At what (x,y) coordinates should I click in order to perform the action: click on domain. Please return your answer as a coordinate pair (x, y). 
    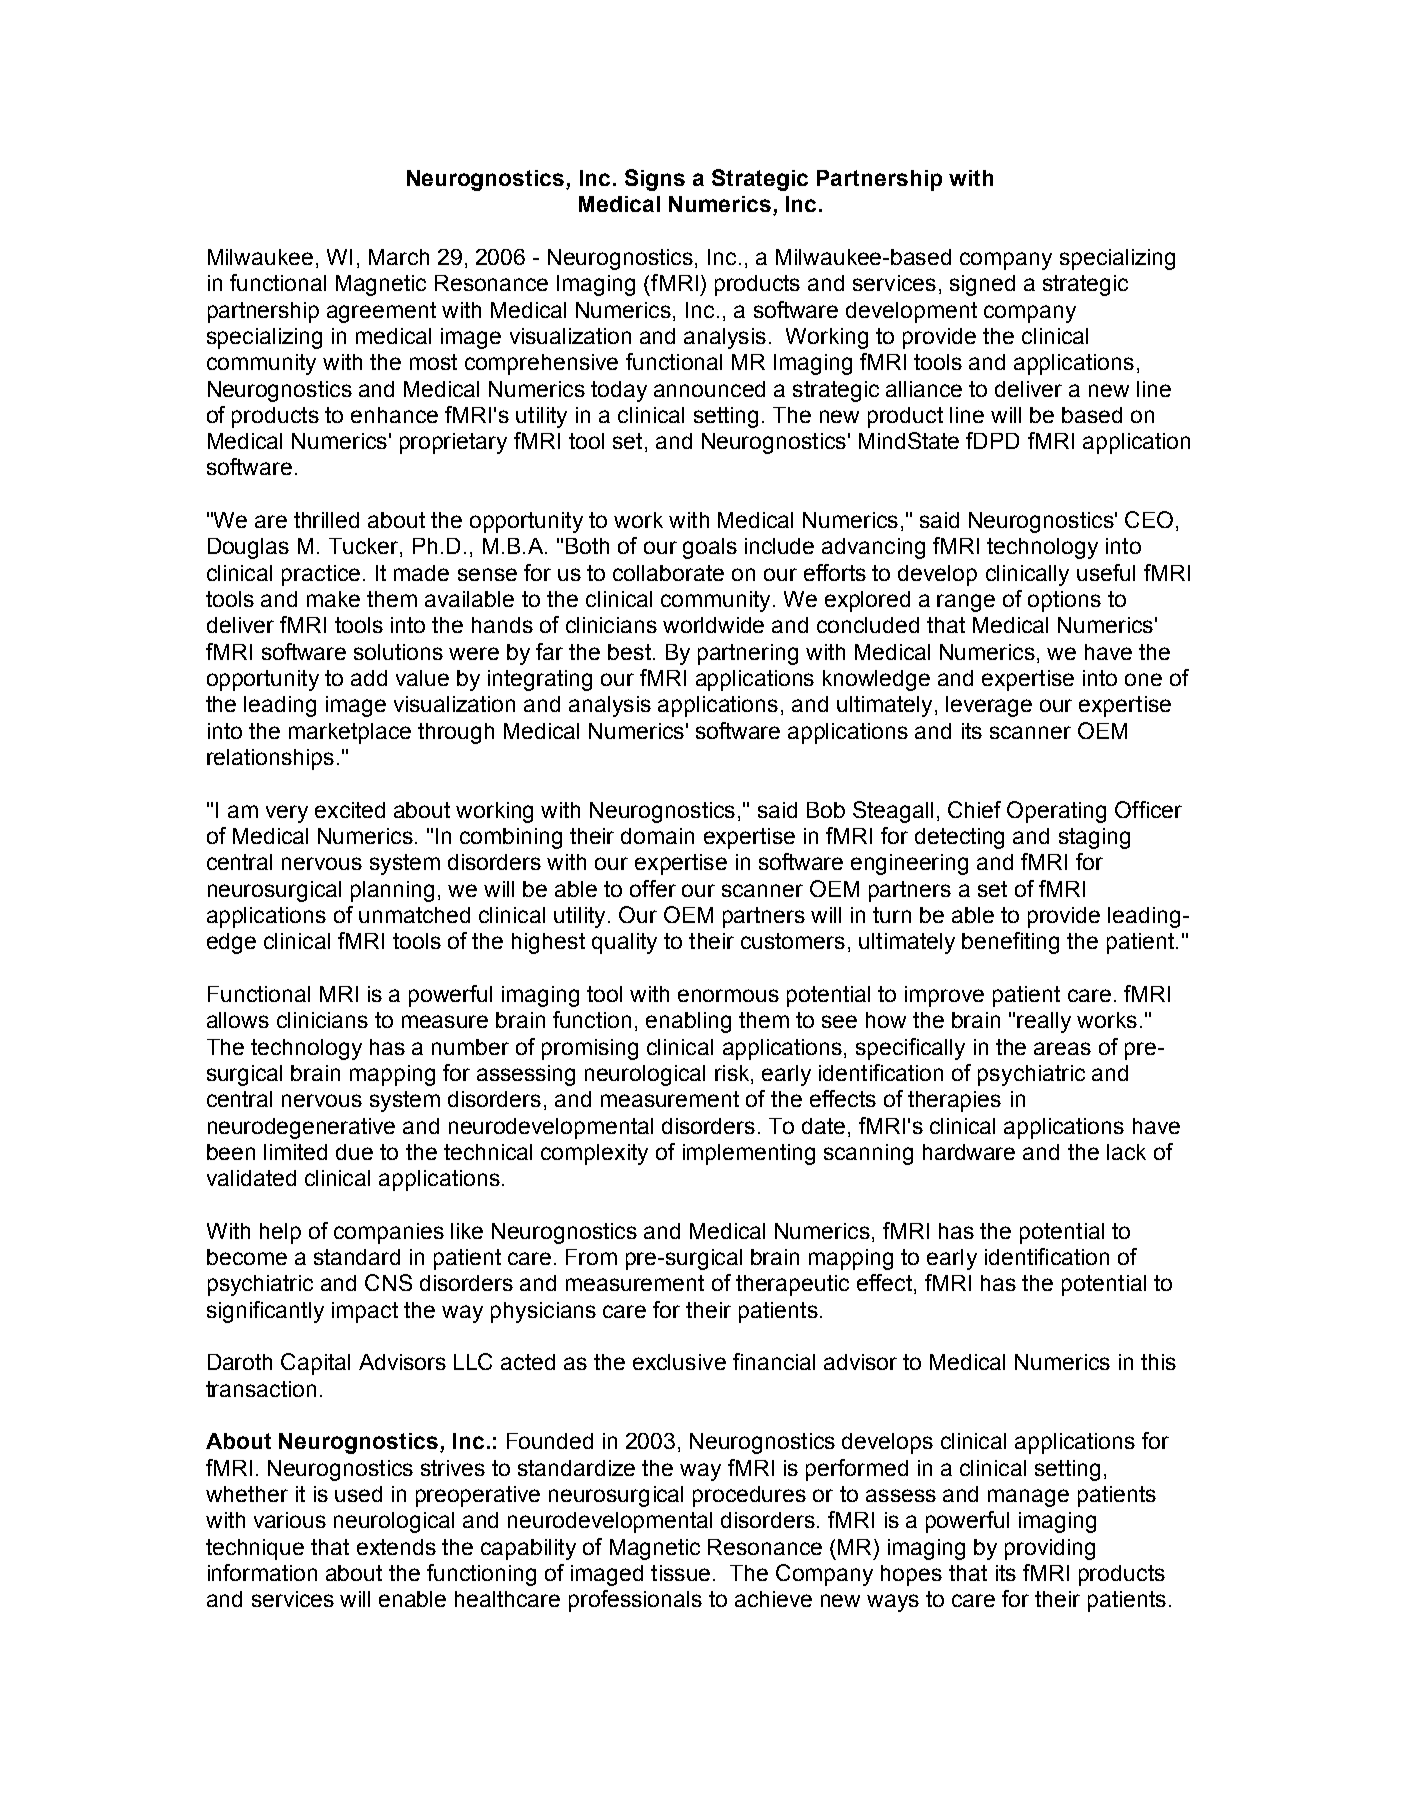
    Looking at the image, I should click on (657, 836).
